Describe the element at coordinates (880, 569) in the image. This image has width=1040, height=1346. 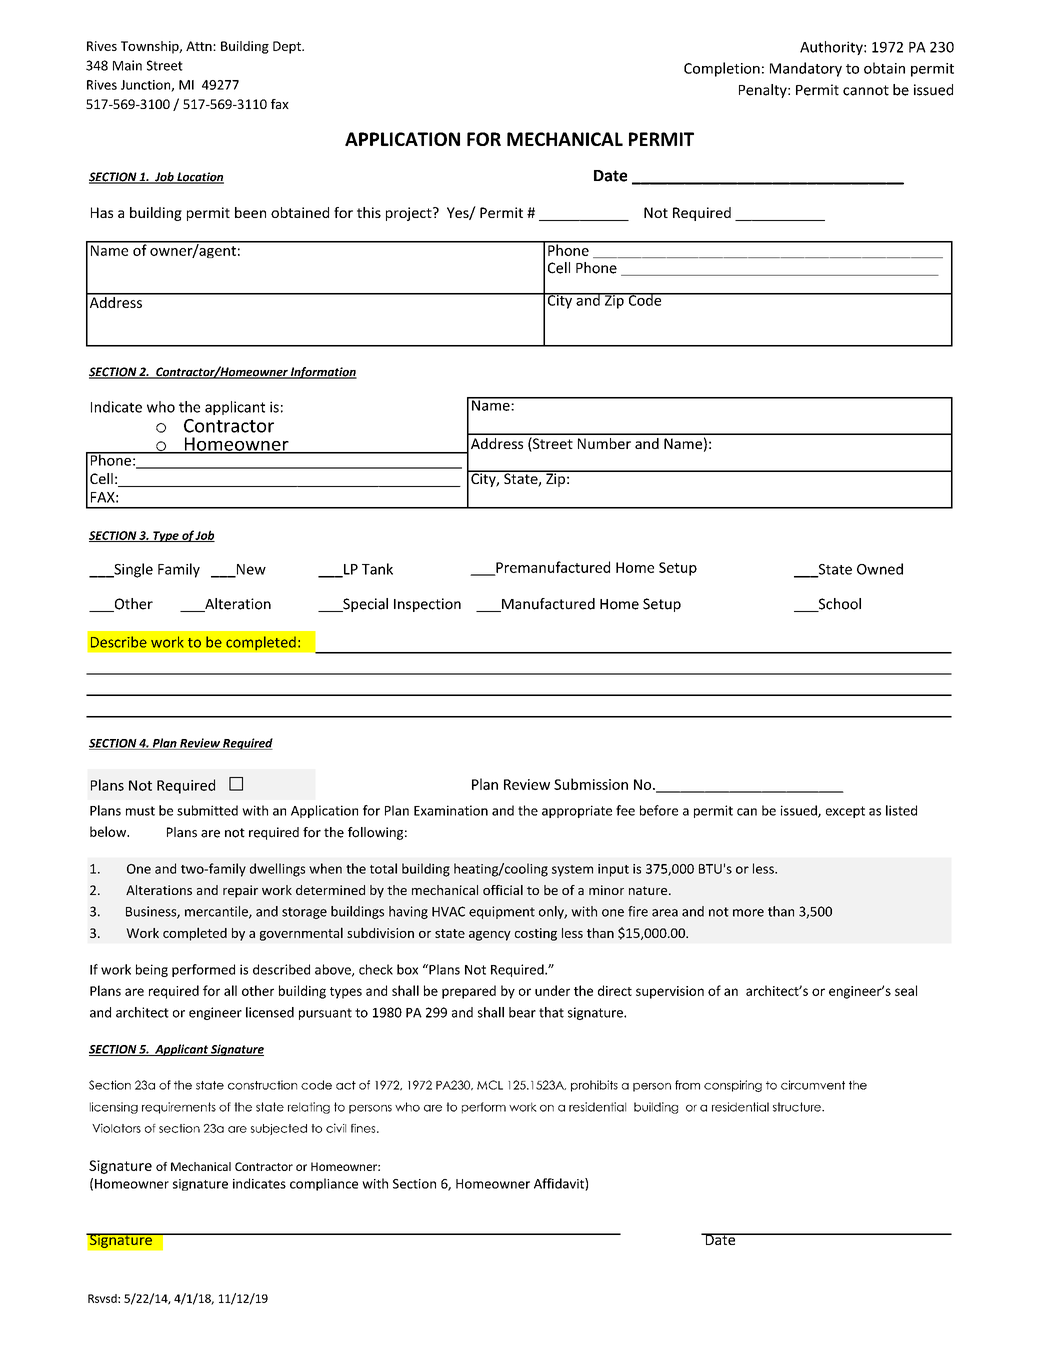
I see `Owned` at that location.
